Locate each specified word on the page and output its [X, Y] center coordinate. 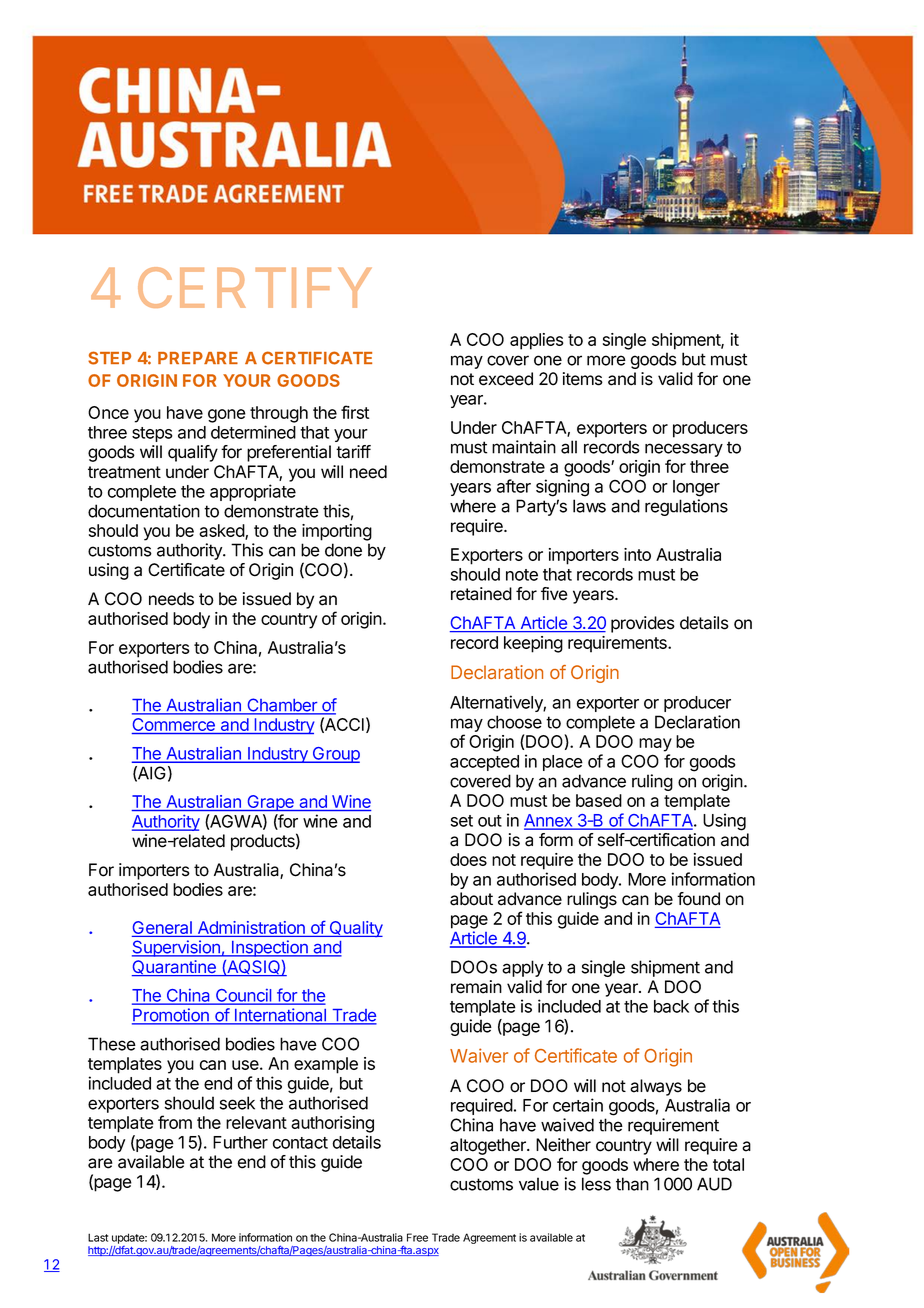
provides [643, 624]
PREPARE [198, 358]
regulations [686, 507]
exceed [506, 379]
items [583, 379]
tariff [353, 452]
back [671, 1006]
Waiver [479, 1055]
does [468, 859]
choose [514, 722]
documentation [144, 511]
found [698, 899]
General [163, 929]
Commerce [174, 726]
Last [98, 1237]
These [112, 1044]
